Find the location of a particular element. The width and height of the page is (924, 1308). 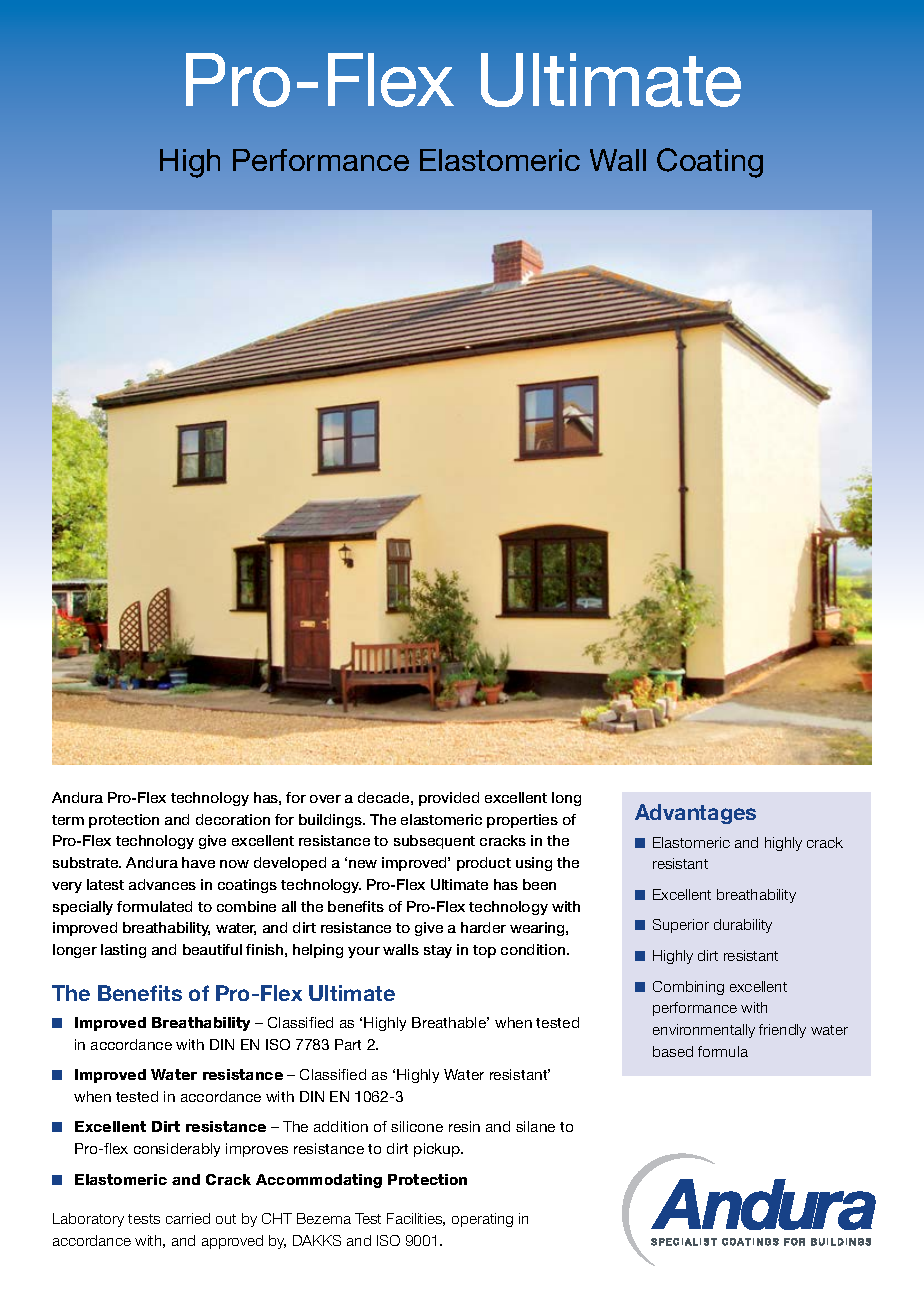

harder is located at coordinates (483, 927).
